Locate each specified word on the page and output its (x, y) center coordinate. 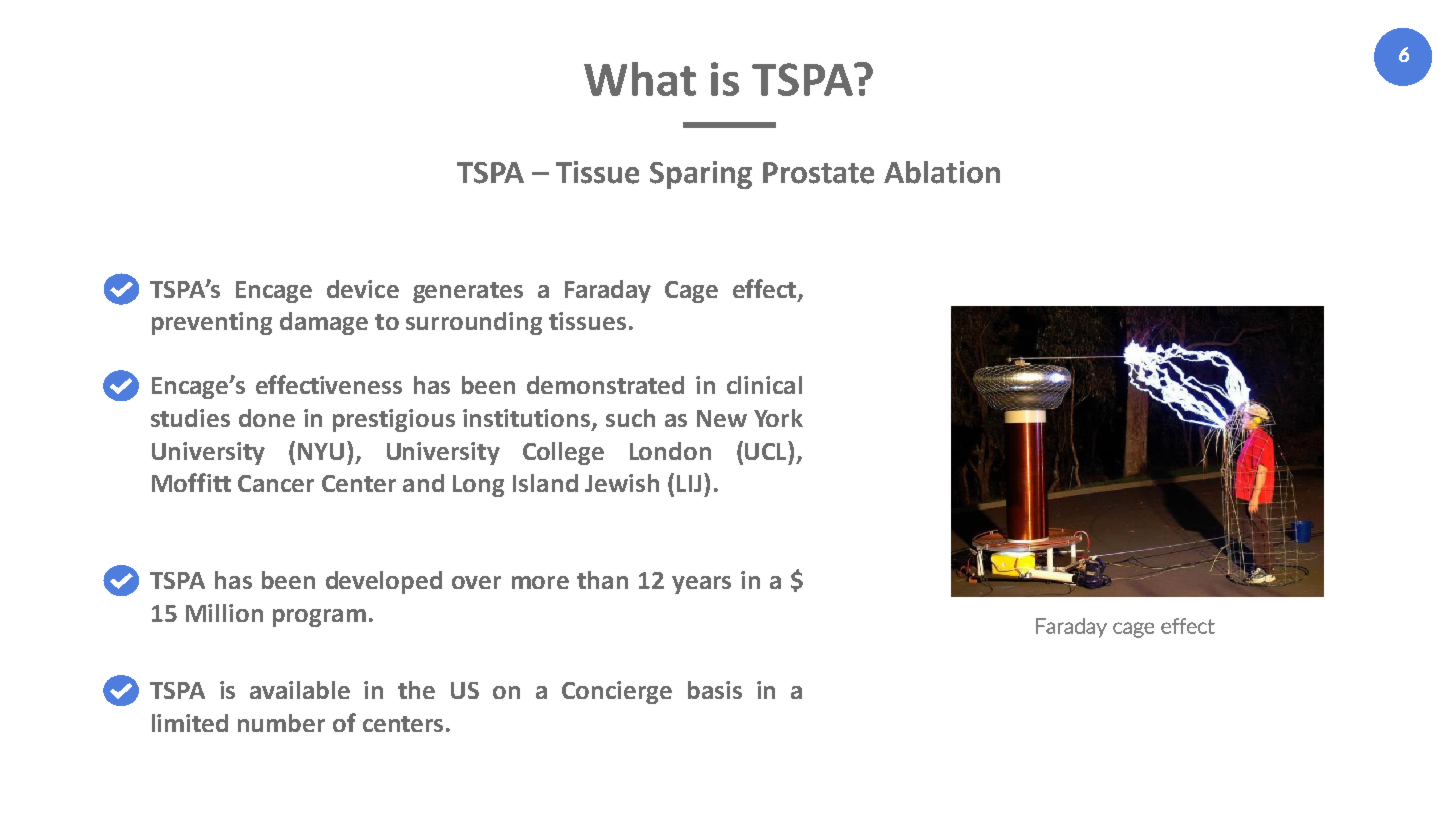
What (640, 79)
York (778, 418)
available (300, 690)
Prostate (818, 173)
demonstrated (605, 385)
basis (715, 690)
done (267, 418)
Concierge (617, 692)
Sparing (701, 175)
